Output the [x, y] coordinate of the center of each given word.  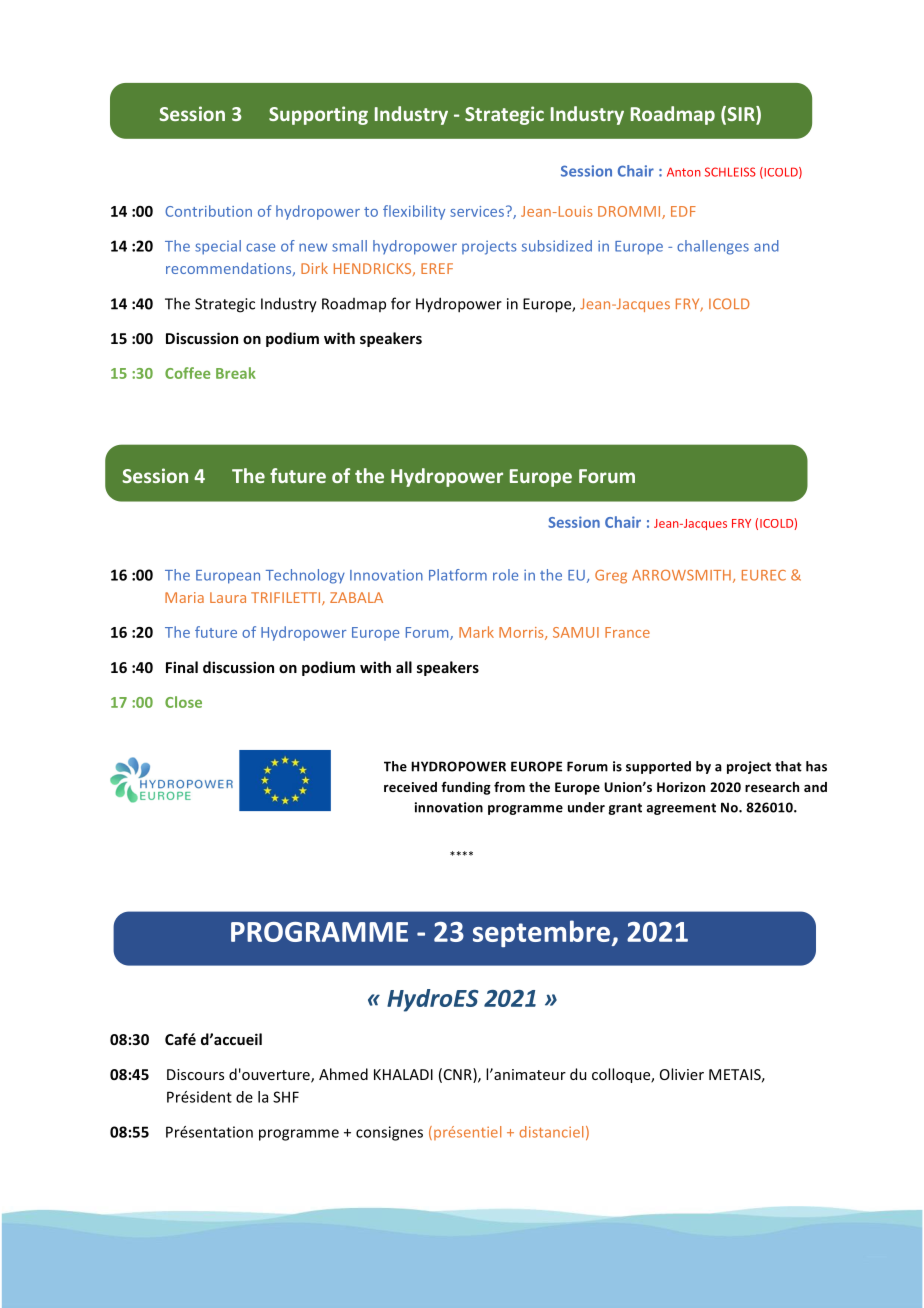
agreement [681, 809]
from [509, 787]
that [788, 766]
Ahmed [343, 1074]
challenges [713, 247]
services [478, 211]
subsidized [557, 246]
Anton [684, 172]
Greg [611, 577]
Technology [305, 576]
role [505, 575]
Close [183, 702]
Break [236, 373]
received [410, 787]
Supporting [318, 115]
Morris [522, 633]
